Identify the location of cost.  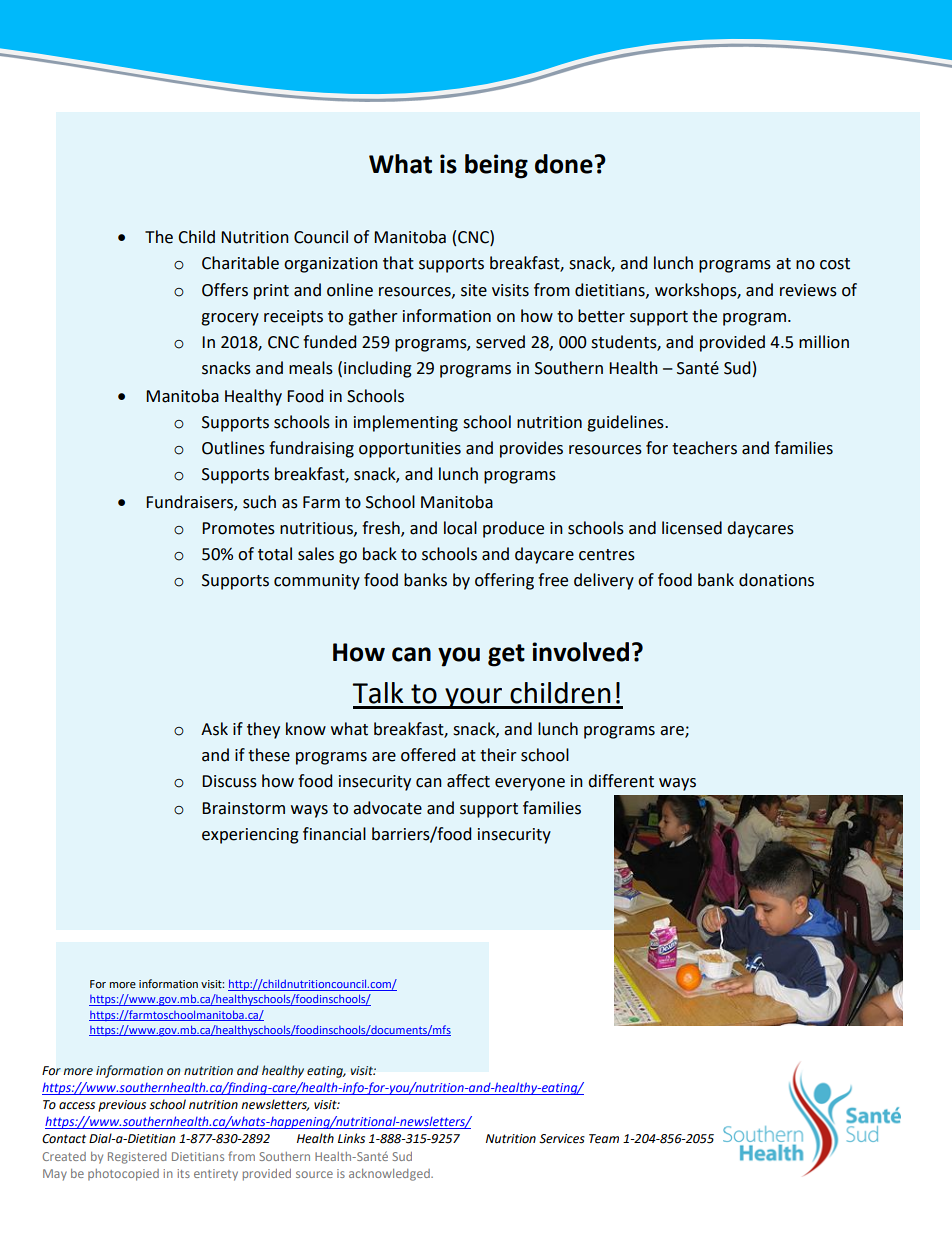
(835, 264).
